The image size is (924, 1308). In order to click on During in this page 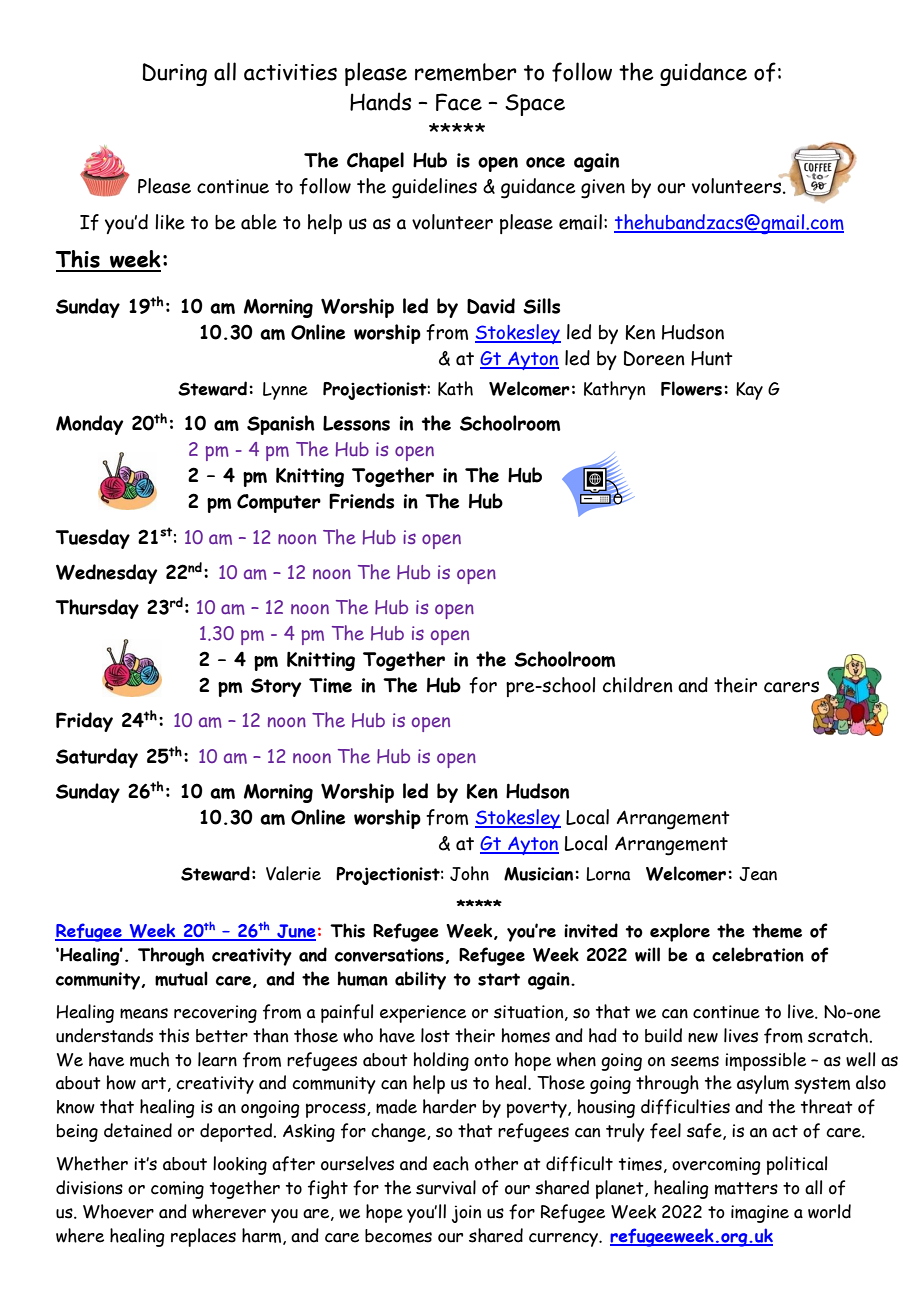, I will do `click(175, 74)`.
